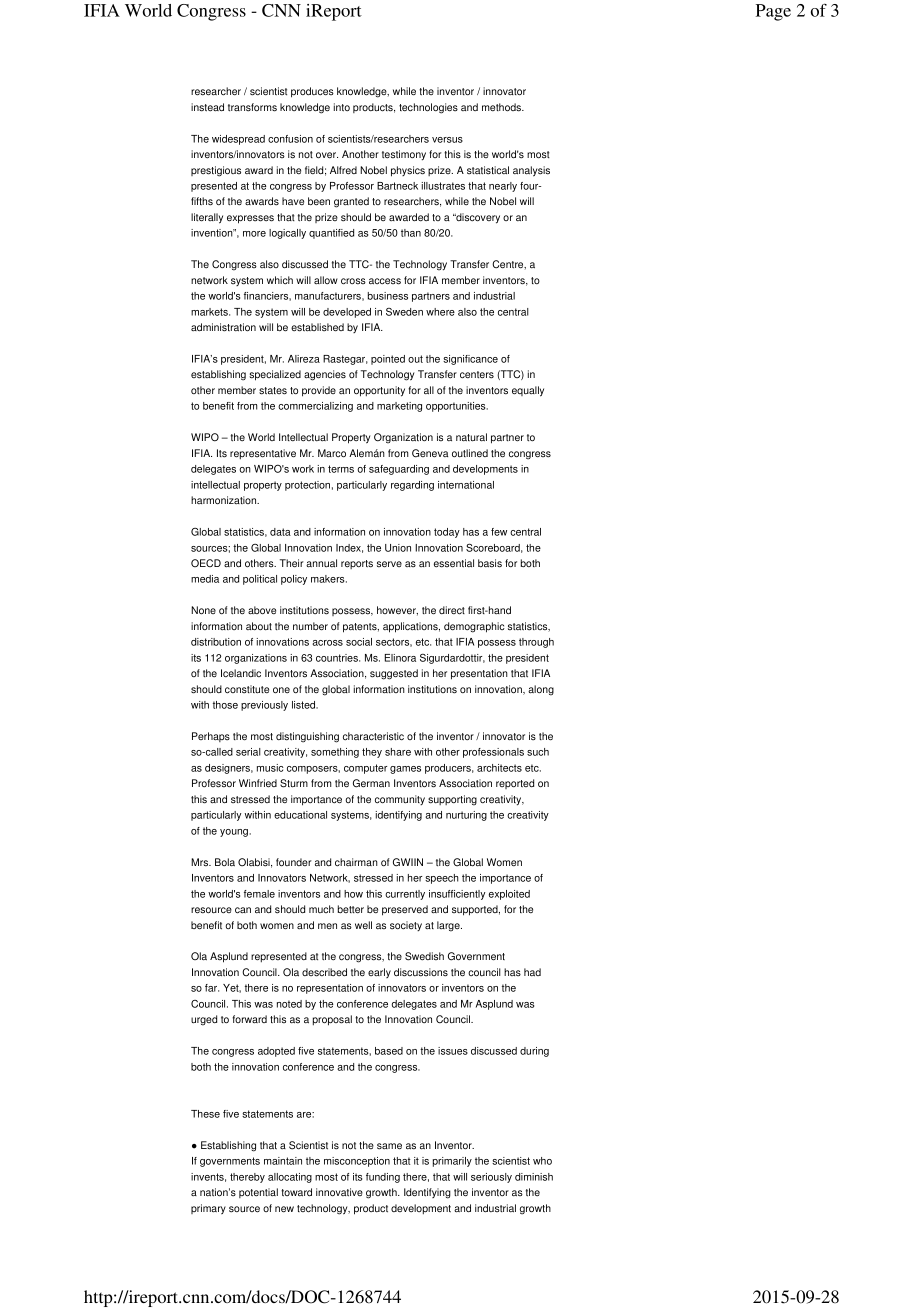 Image resolution: width=924 pixels, height=1308 pixels. Describe the element at coordinates (509, 895) in the screenshot. I see `exploited` at that location.
